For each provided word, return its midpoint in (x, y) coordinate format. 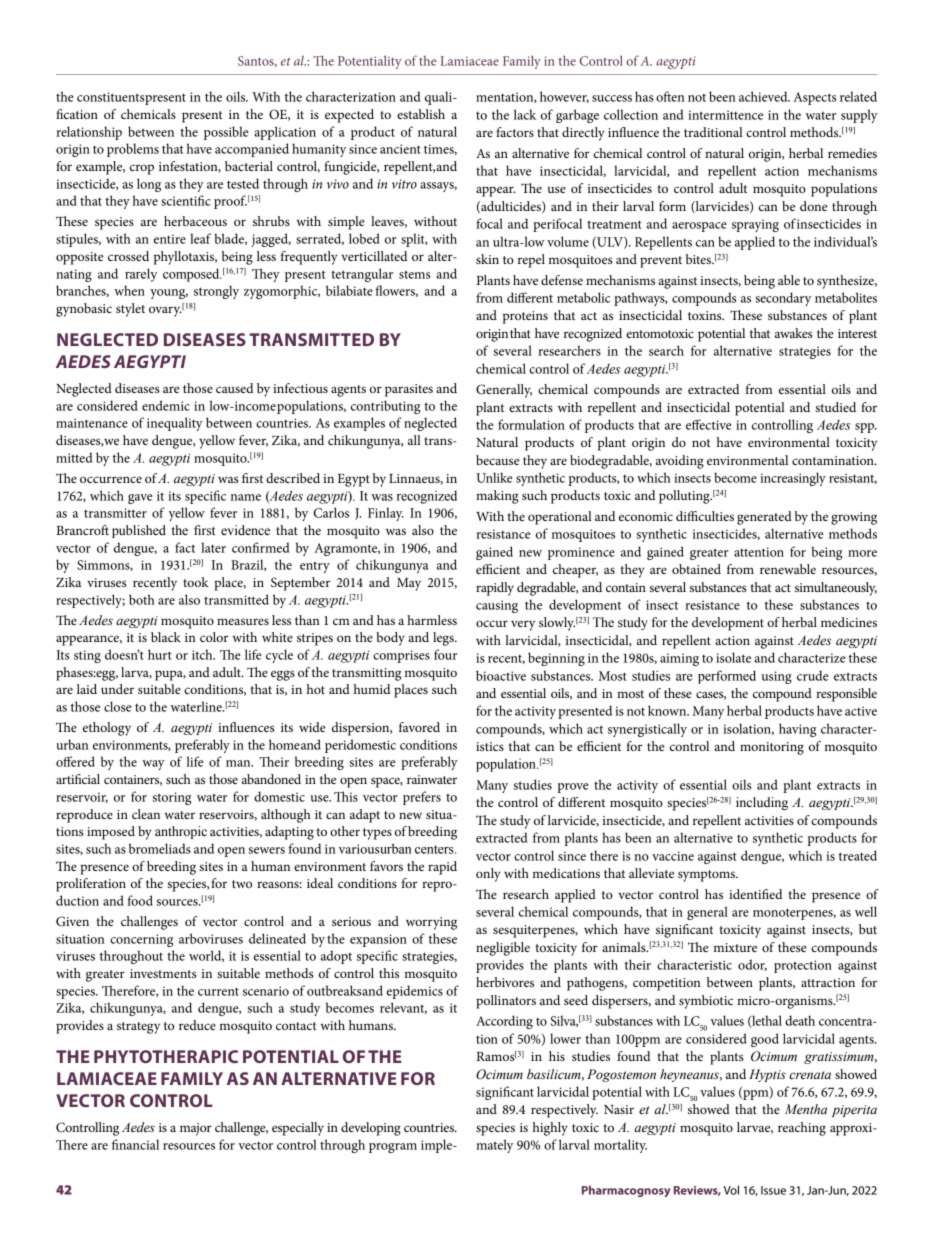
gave (140, 499)
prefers (422, 798)
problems (133, 150)
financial (135, 1144)
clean (146, 814)
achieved (764, 96)
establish (421, 114)
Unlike (494, 477)
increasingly (793, 479)
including (762, 803)
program (393, 1148)
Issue (773, 1190)
